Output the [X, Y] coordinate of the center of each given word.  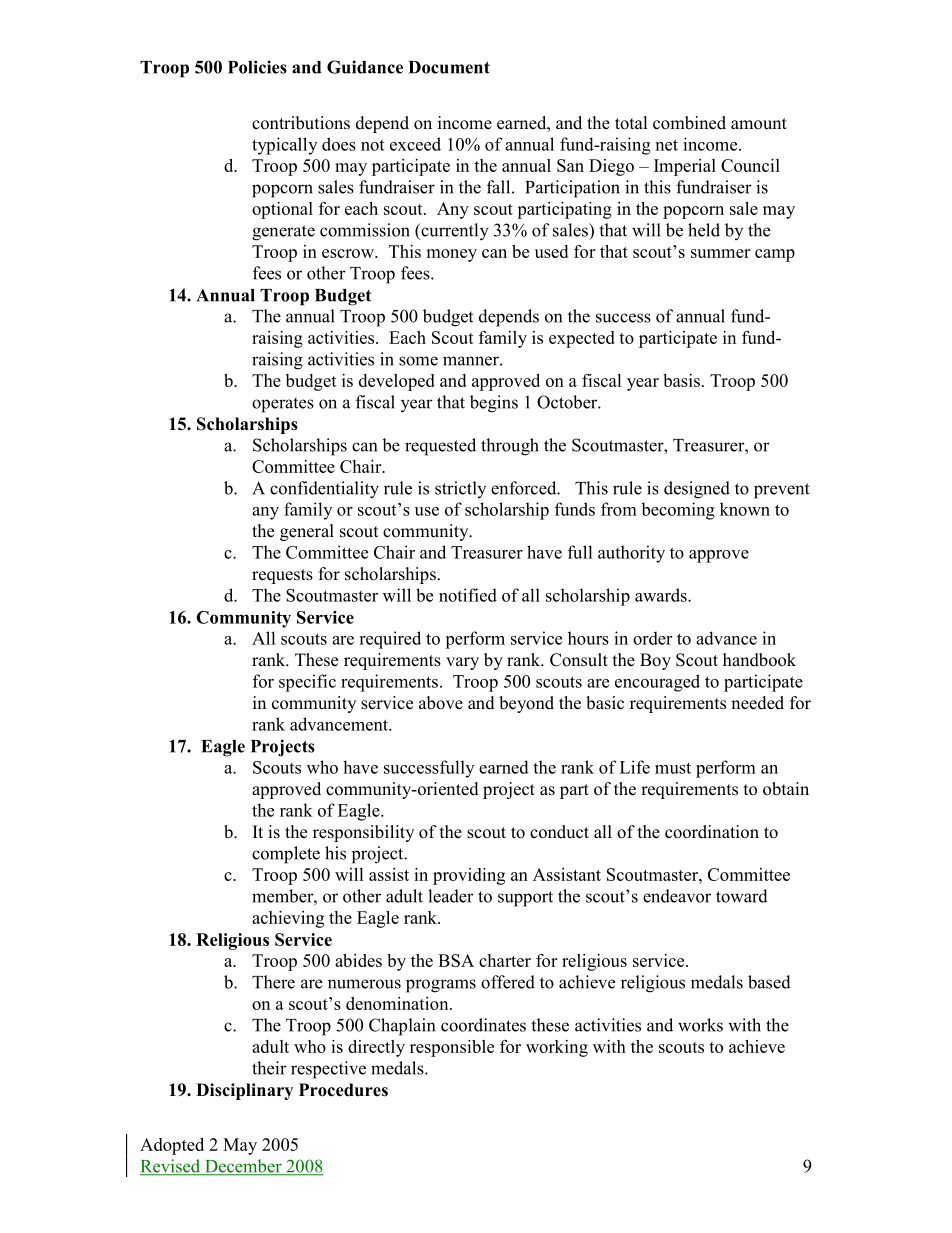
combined [689, 123]
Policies [257, 67]
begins [494, 404]
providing [469, 876]
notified [468, 595]
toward [742, 896]
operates [283, 405]
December [243, 1167]
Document [449, 67]
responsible [452, 1048]
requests [282, 576]
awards [662, 595]
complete [286, 855]
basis [681, 380]
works [700, 1025]
